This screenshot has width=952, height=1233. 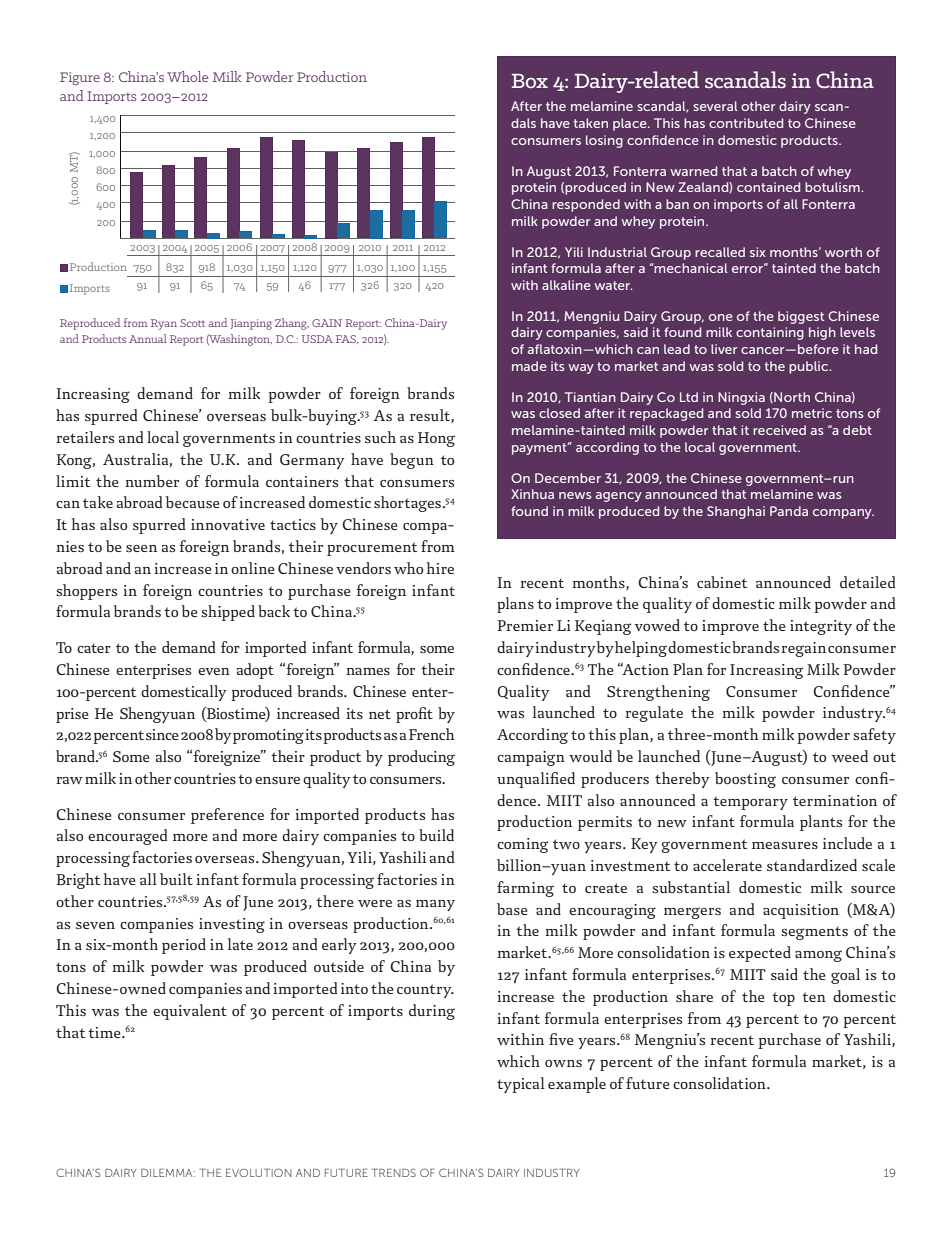 What do you see at coordinates (532, 494) in the screenshot?
I see `Xinhua` at bounding box center [532, 494].
